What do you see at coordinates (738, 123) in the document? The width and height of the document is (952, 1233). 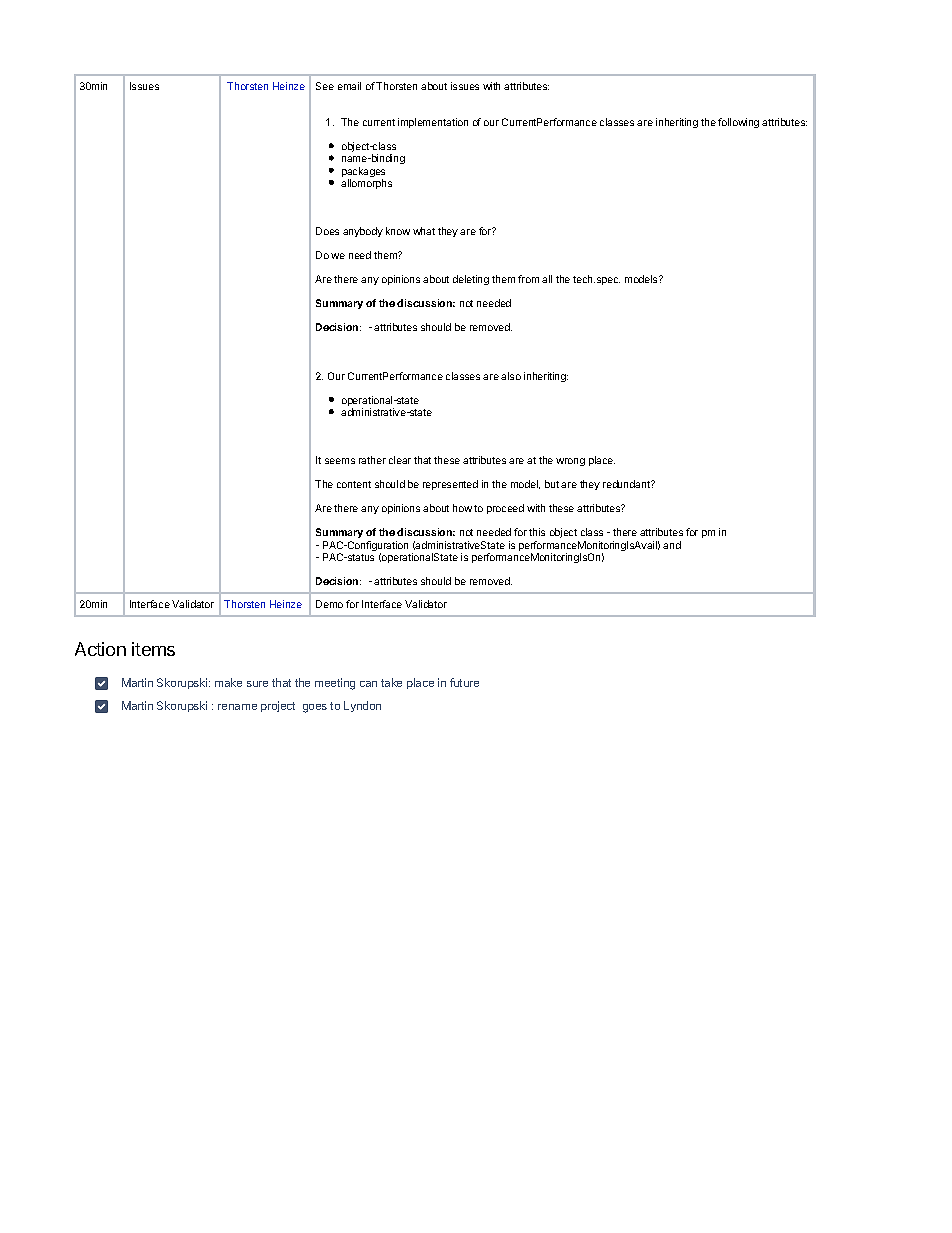 I see `following` at bounding box center [738, 123].
